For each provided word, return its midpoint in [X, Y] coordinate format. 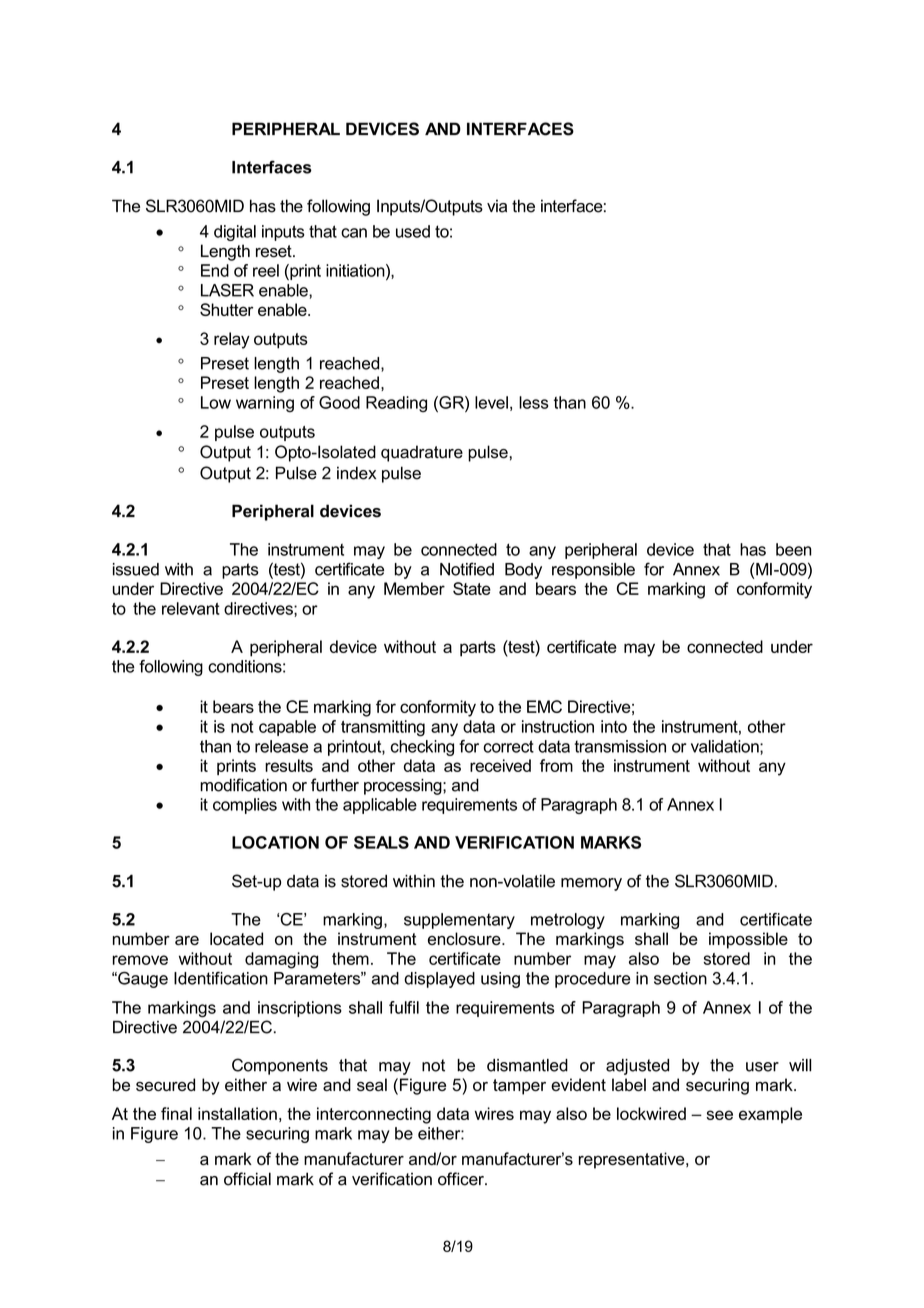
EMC [544, 706]
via [497, 206]
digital [235, 233]
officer [462, 1179]
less [533, 402]
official [247, 1179]
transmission [620, 746]
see [719, 1115]
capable [287, 728]
